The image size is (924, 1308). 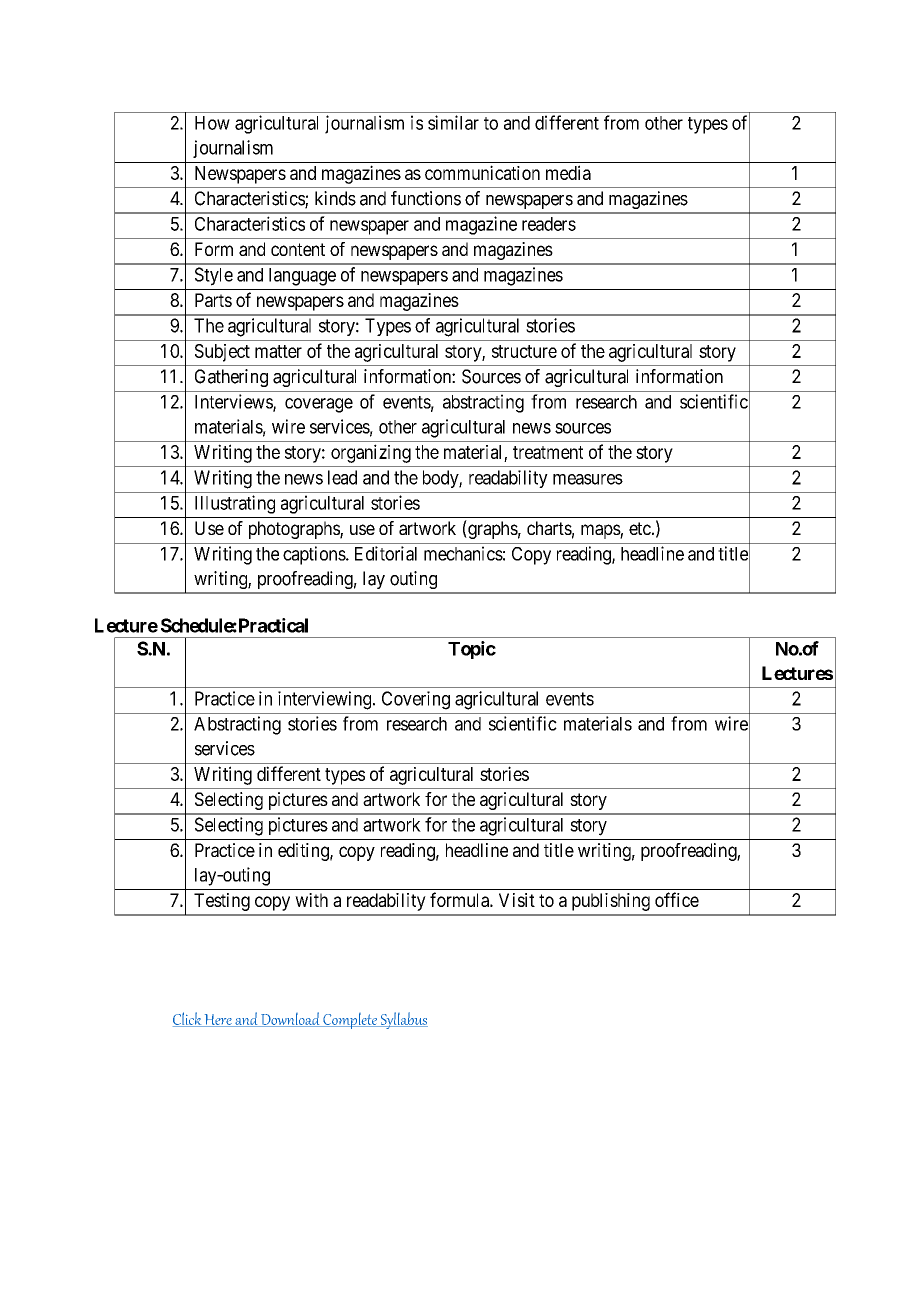 What do you see at coordinates (453, 122) in the image?
I see `similar` at bounding box center [453, 122].
